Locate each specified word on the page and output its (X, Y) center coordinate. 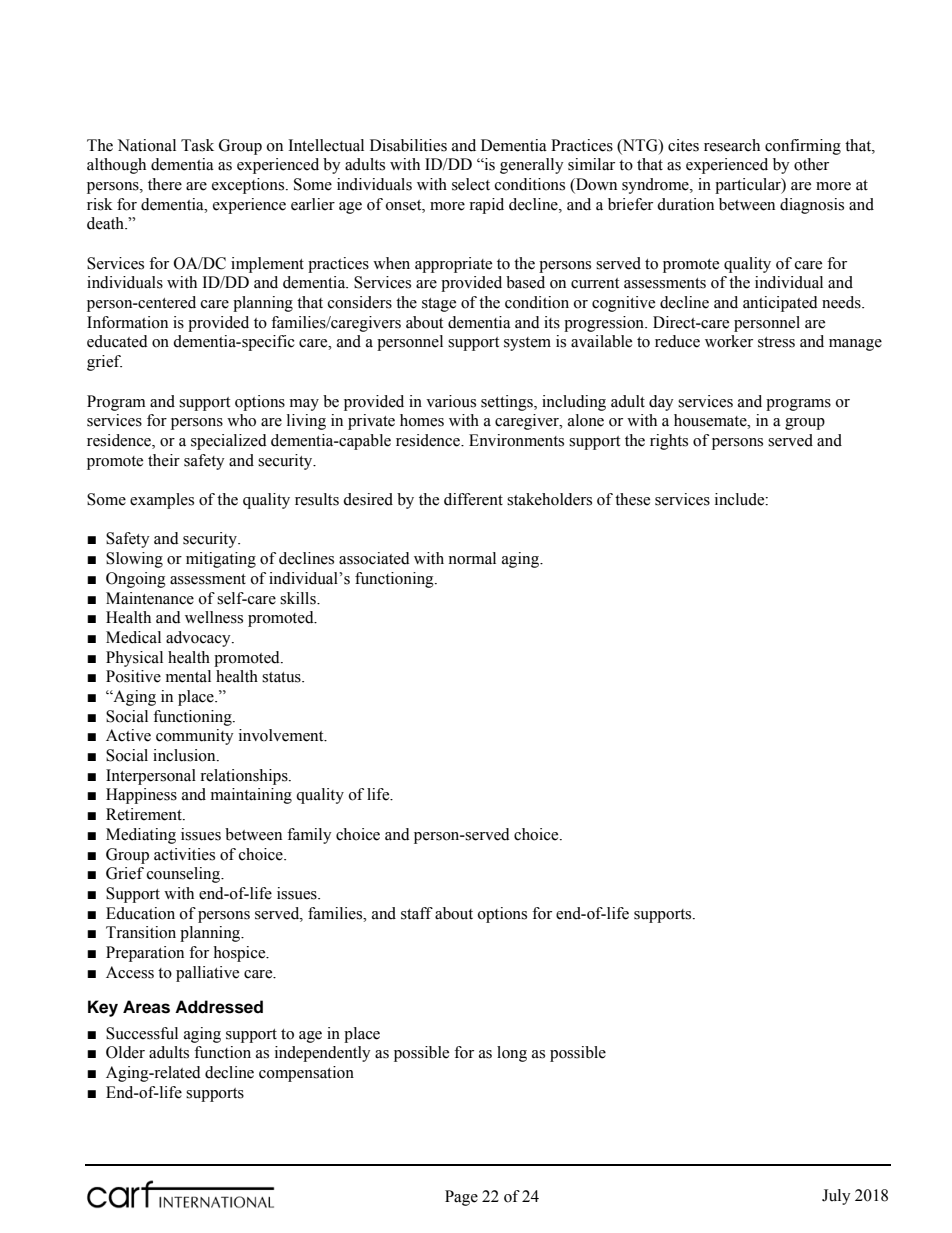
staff (417, 913)
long (512, 1054)
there (165, 184)
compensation (306, 1074)
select (471, 184)
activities (184, 854)
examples (162, 501)
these (632, 499)
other (811, 164)
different (473, 499)
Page (461, 1198)
